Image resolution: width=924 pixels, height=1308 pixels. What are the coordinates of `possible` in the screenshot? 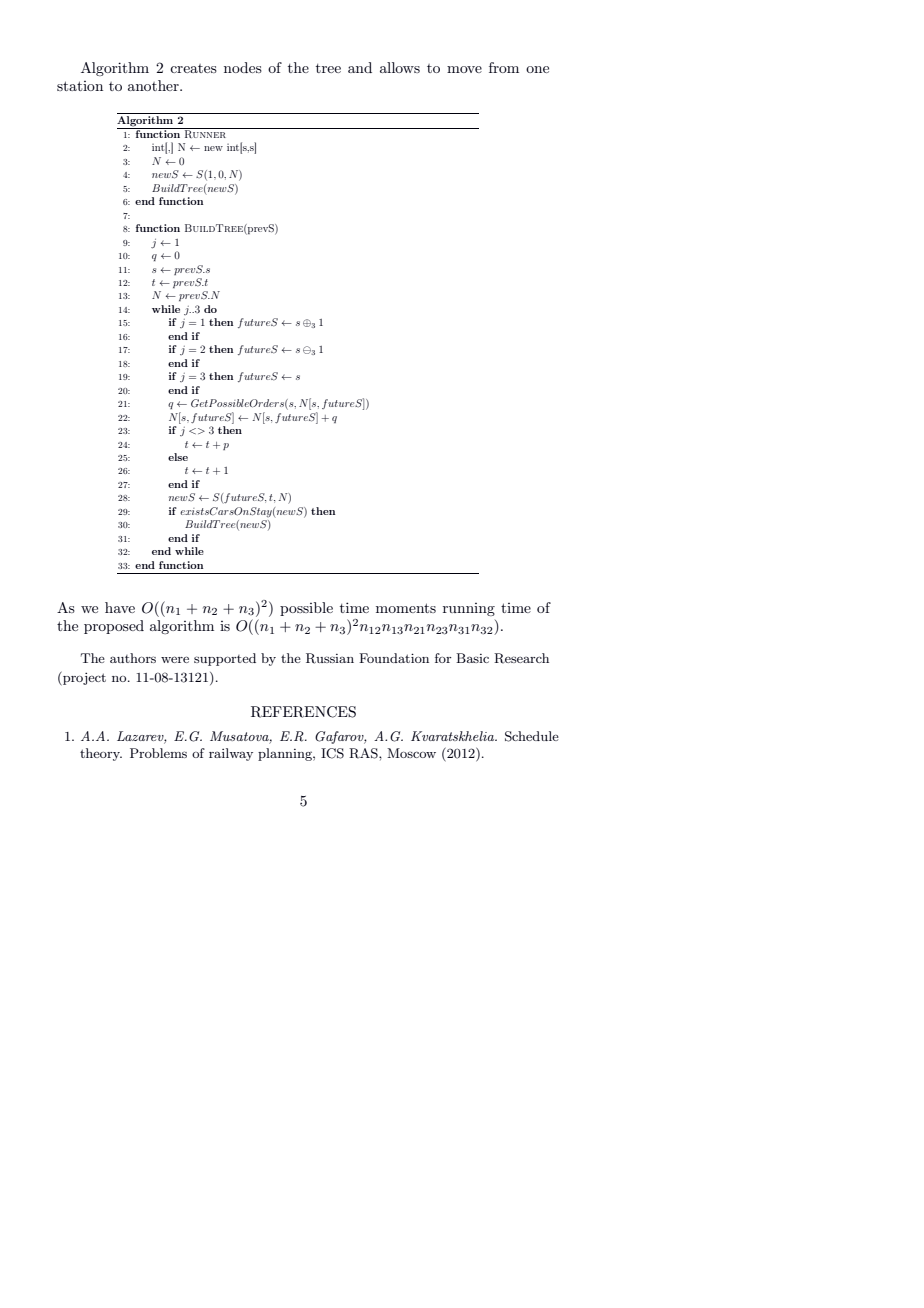 It's located at (306, 609).
